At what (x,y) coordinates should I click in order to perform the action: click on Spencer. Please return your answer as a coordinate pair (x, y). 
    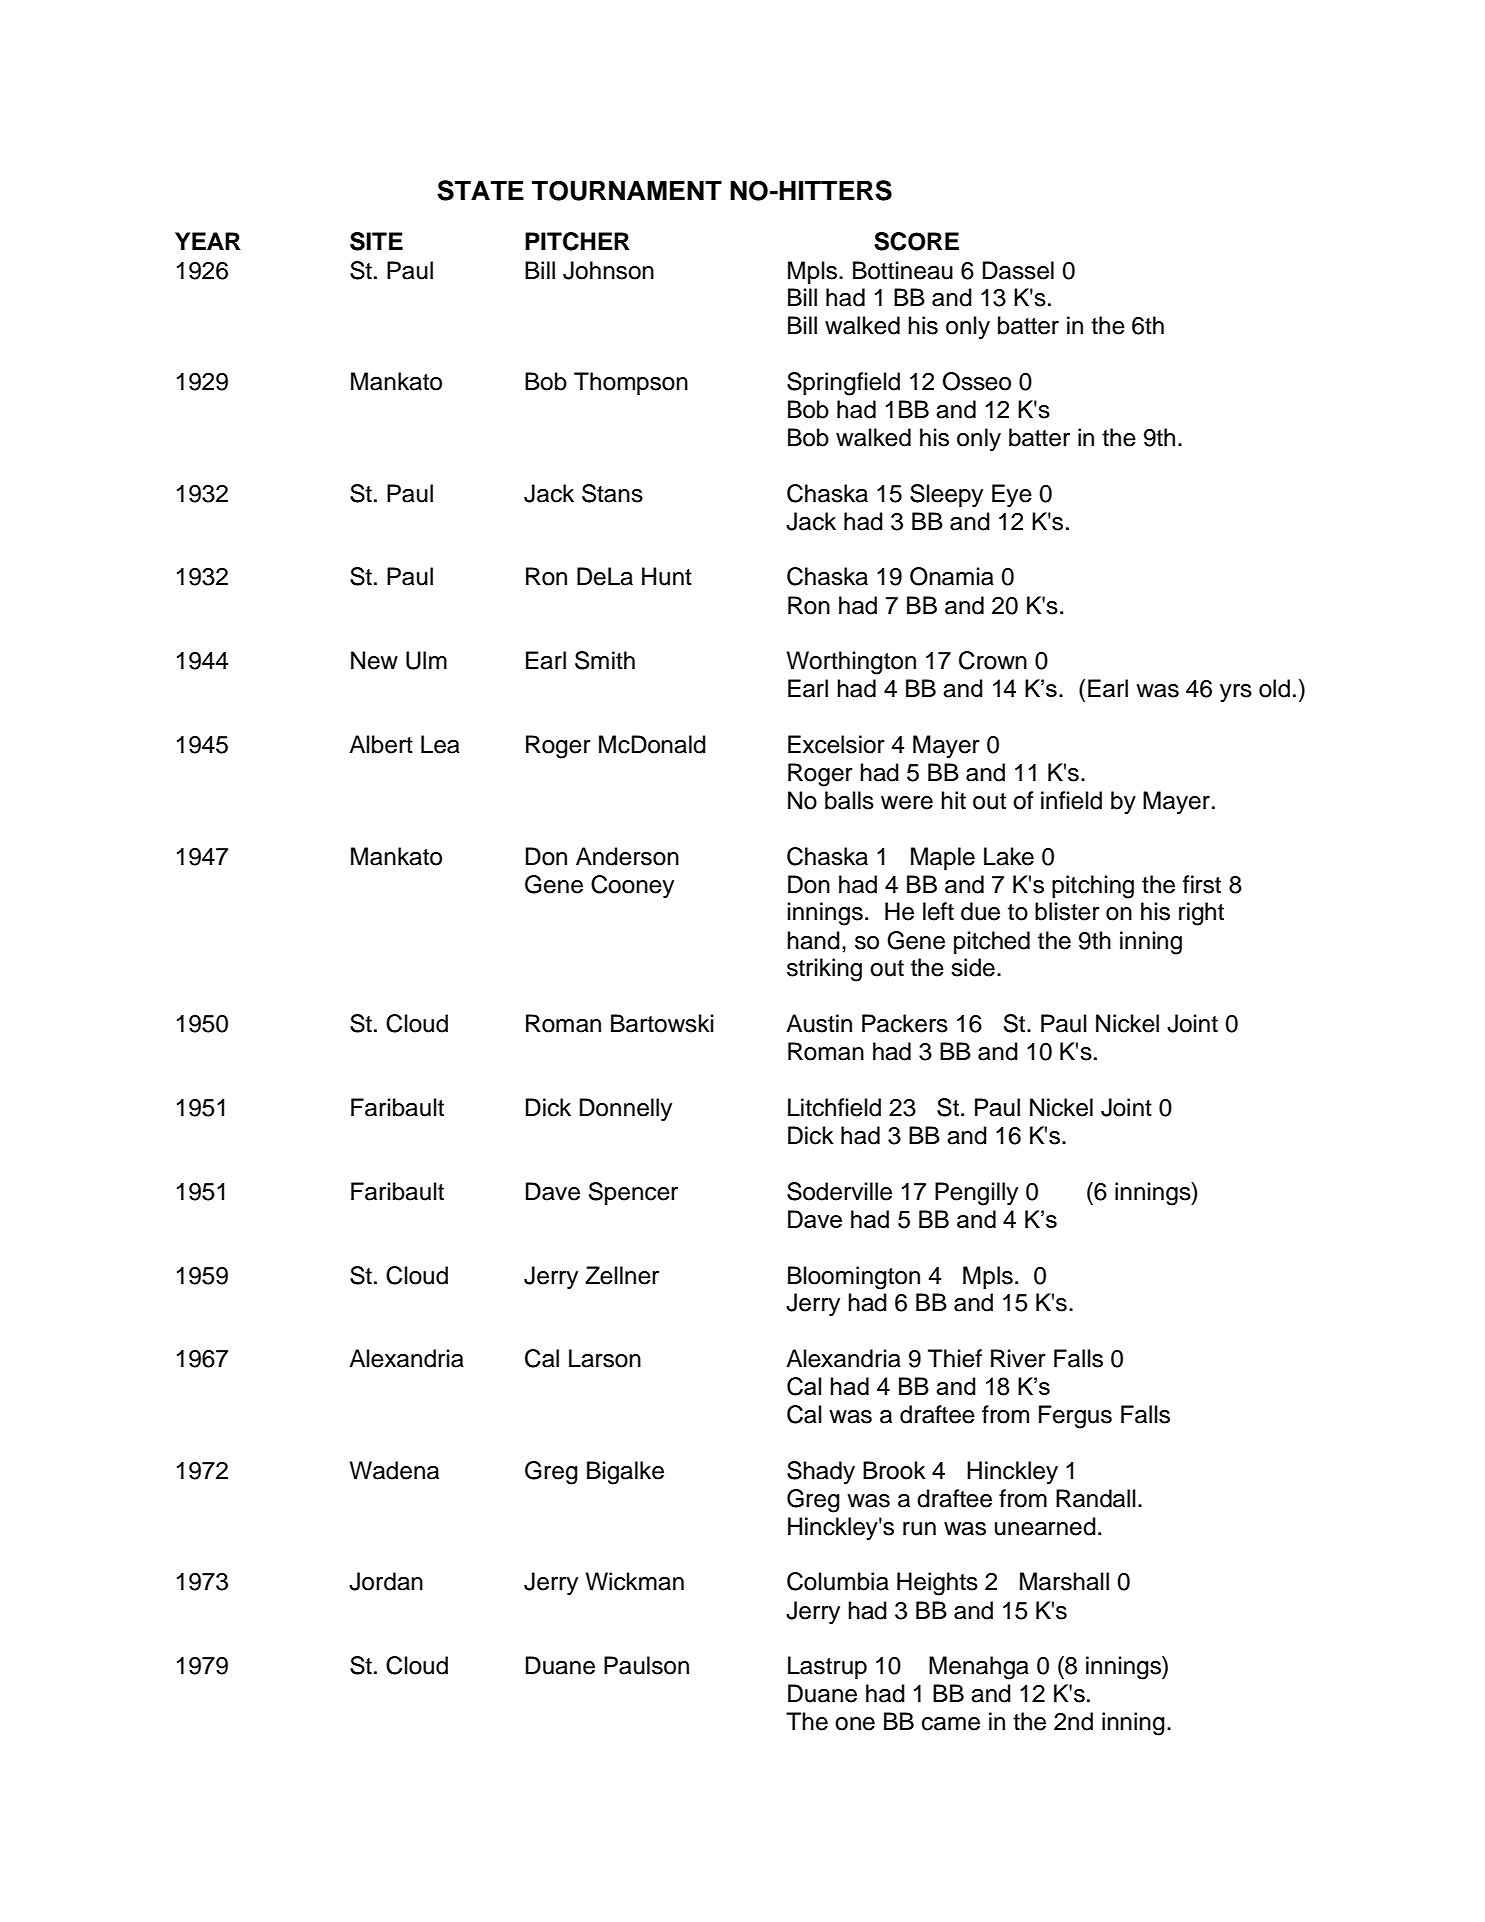
    Looking at the image, I should click on (633, 1193).
